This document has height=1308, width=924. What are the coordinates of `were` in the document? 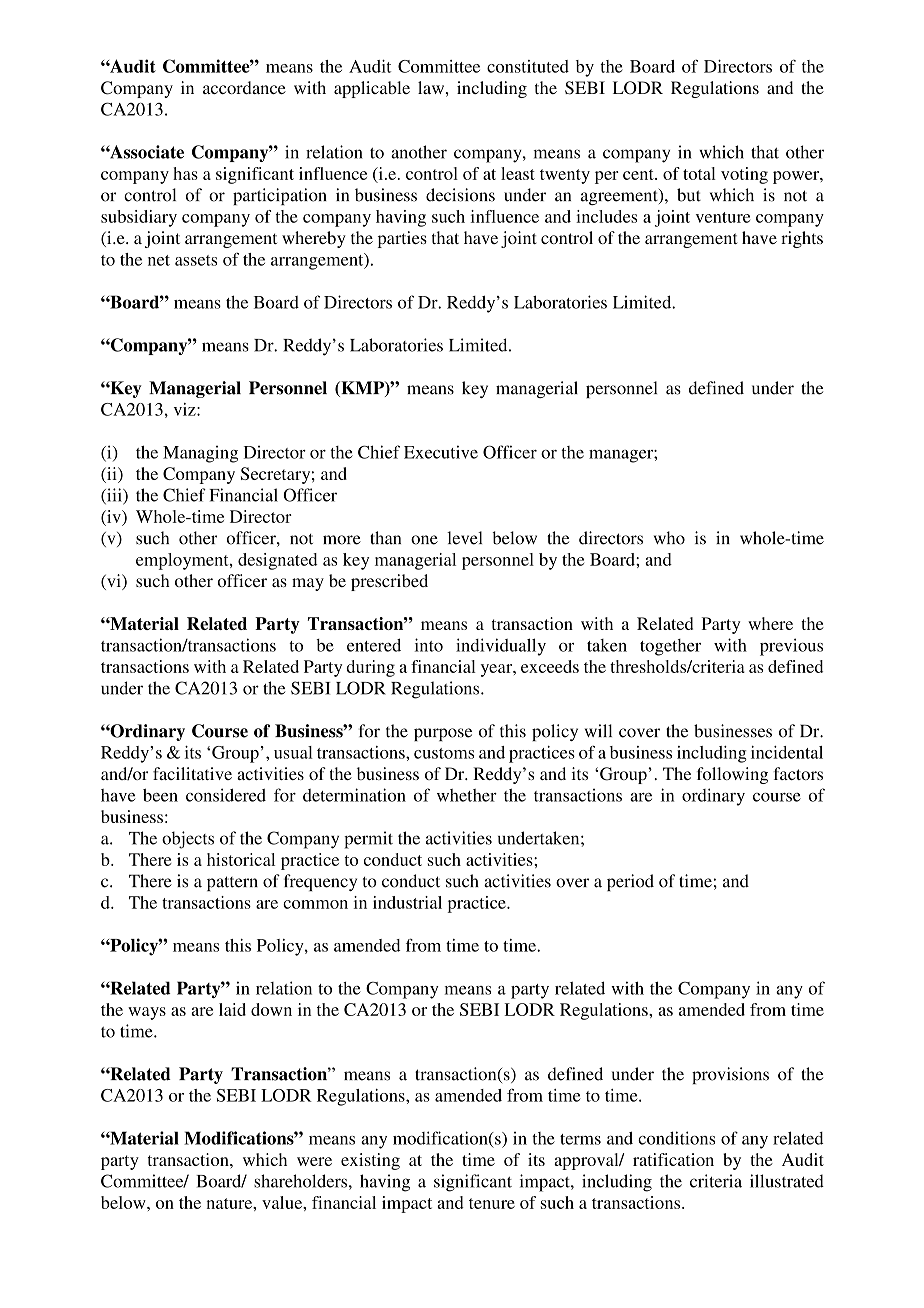 It's located at (314, 1161).
